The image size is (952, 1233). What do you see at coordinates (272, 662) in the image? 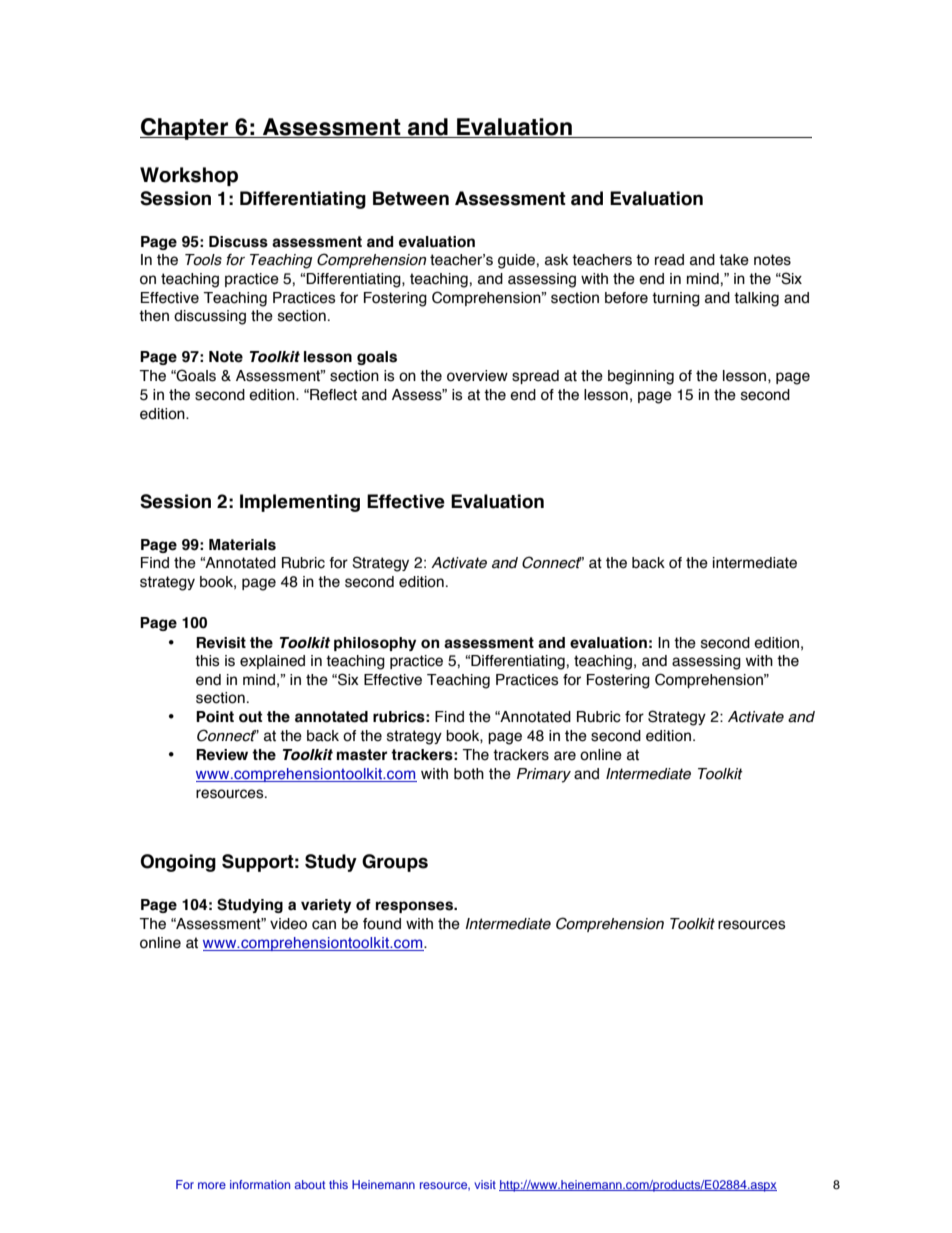
I see `explained` at bounding box center [272, 662].
